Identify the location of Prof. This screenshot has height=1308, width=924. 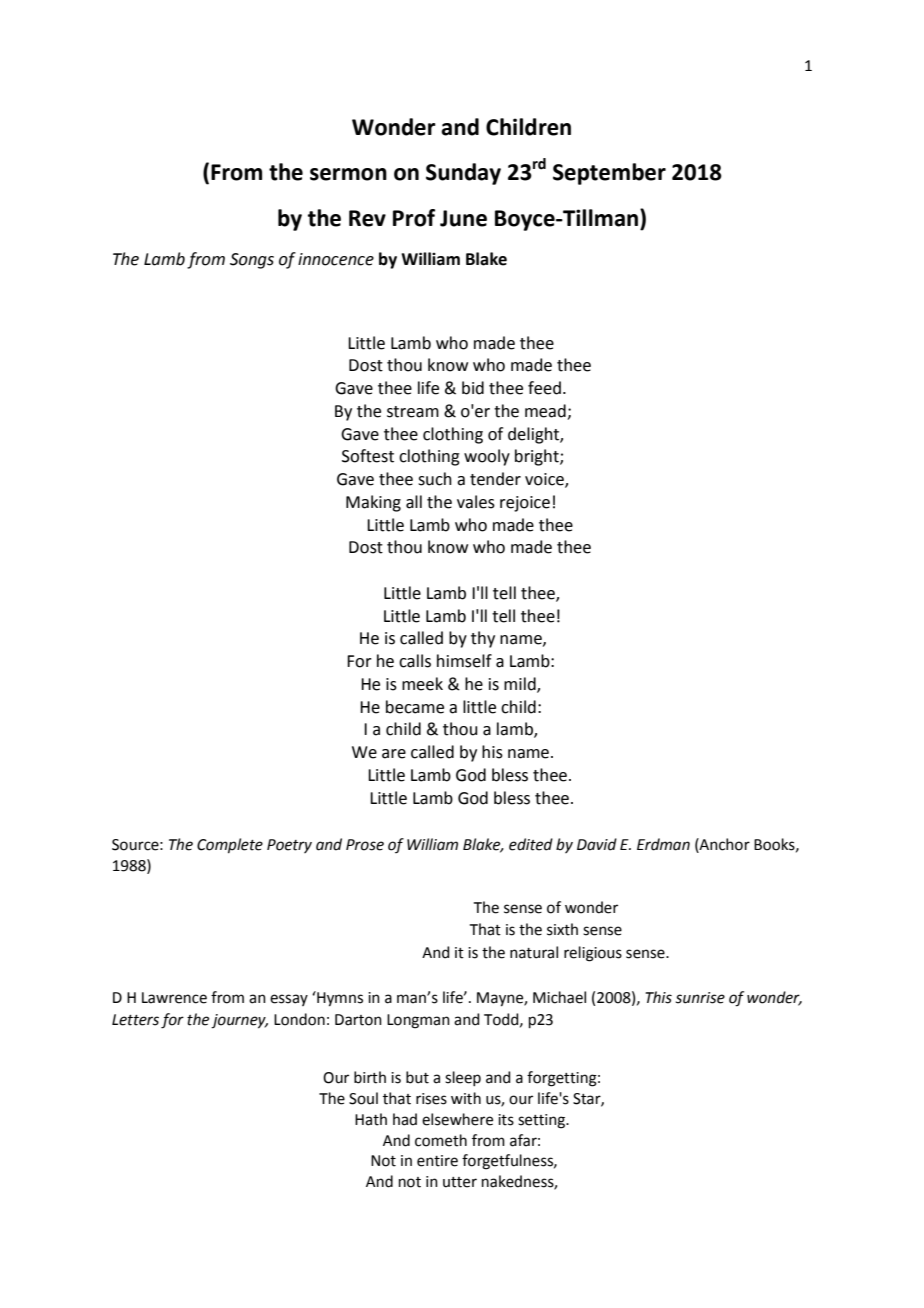
(414, 218).
